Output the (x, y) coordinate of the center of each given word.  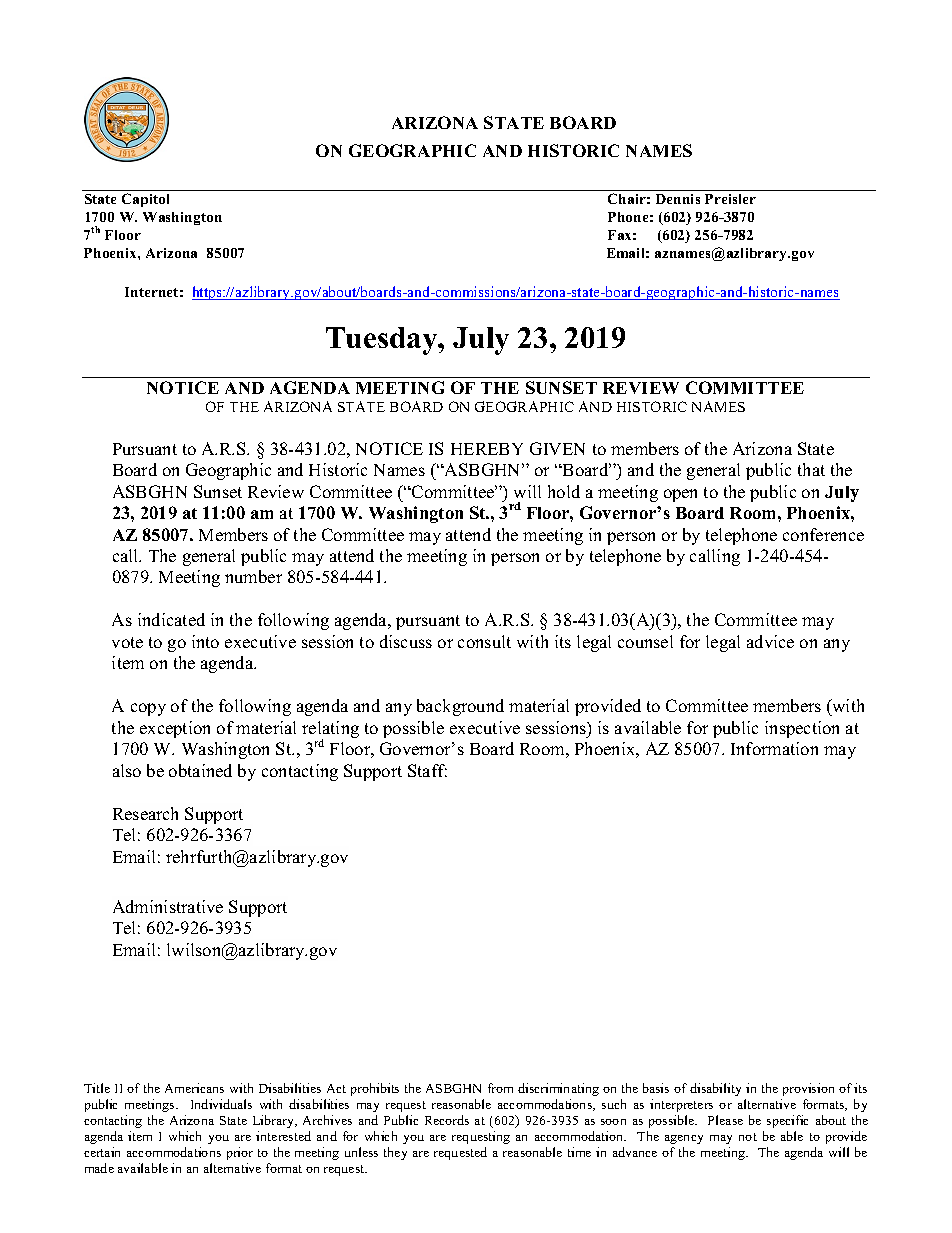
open (680, 495)
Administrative (168, 906)
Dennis (678, 199)
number (253, 576)
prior (240, 1153)
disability (715, 1089)
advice (770, 641)
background (460, 707)
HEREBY (487, 449)
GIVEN (557, 448)
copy (148, 709)
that (811, 469)
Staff (427, 770)
